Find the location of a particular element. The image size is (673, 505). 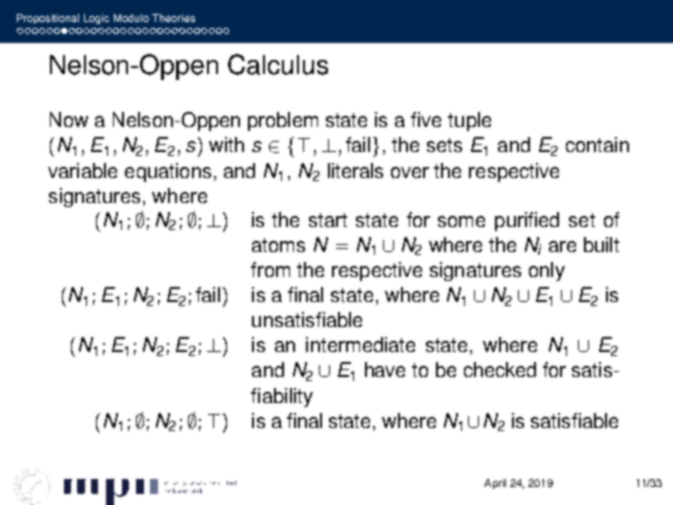

have is located at coordinates (385, 369).
